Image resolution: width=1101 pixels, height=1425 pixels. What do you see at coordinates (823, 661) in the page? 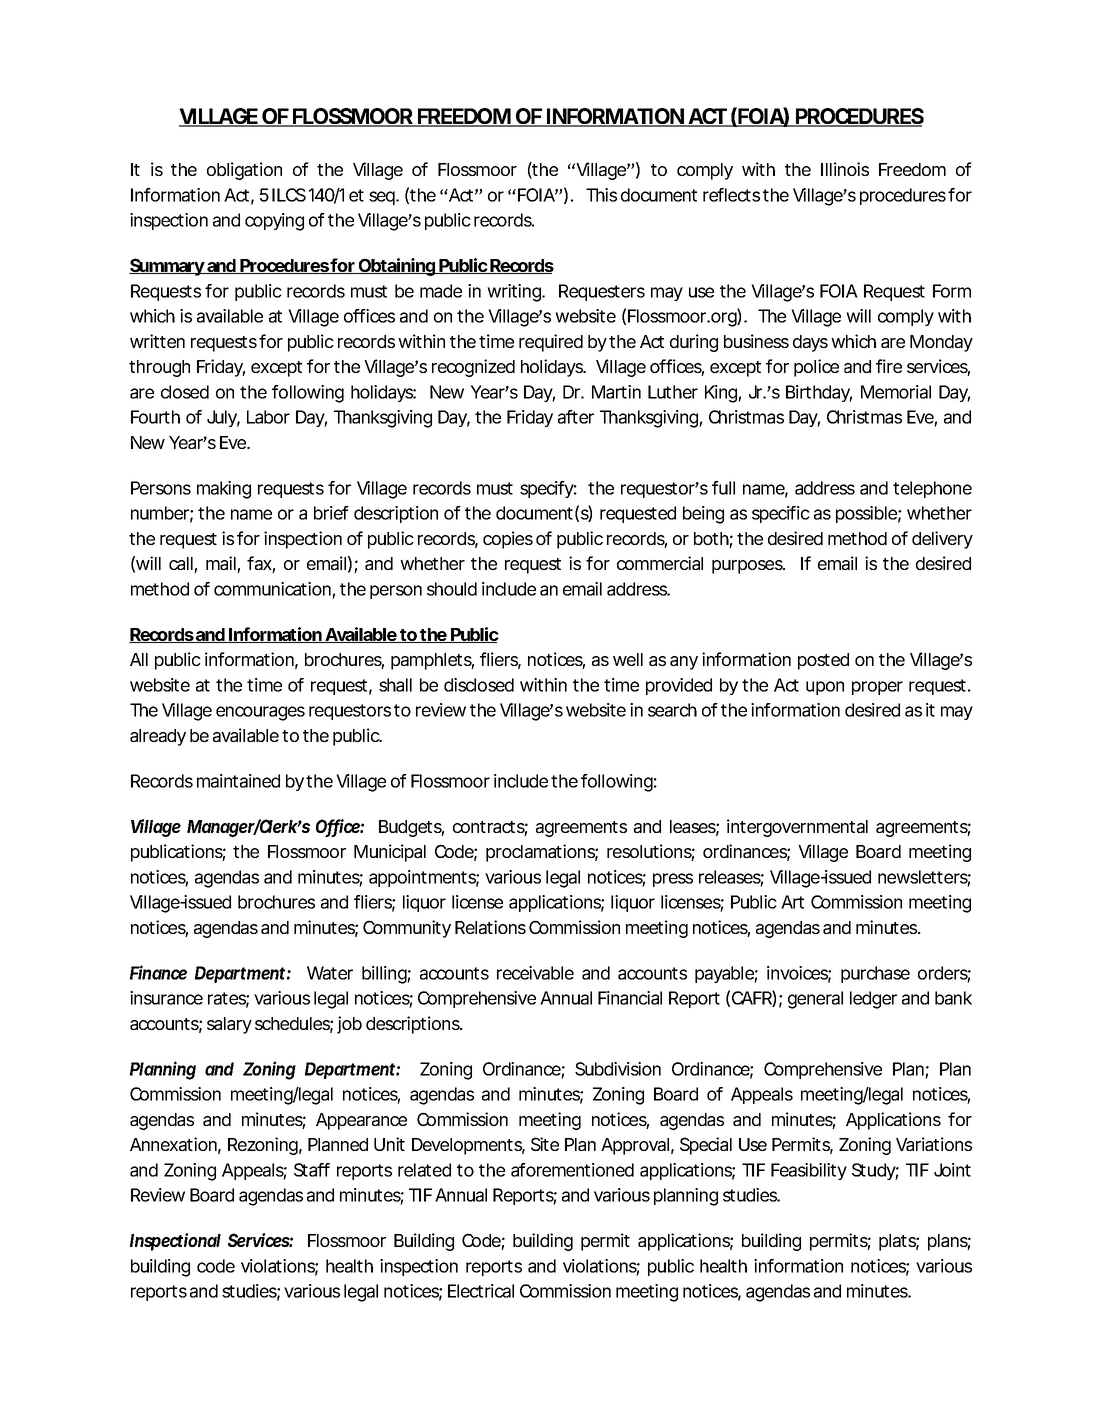
I see `posted` at bounding box center [823, 661].
